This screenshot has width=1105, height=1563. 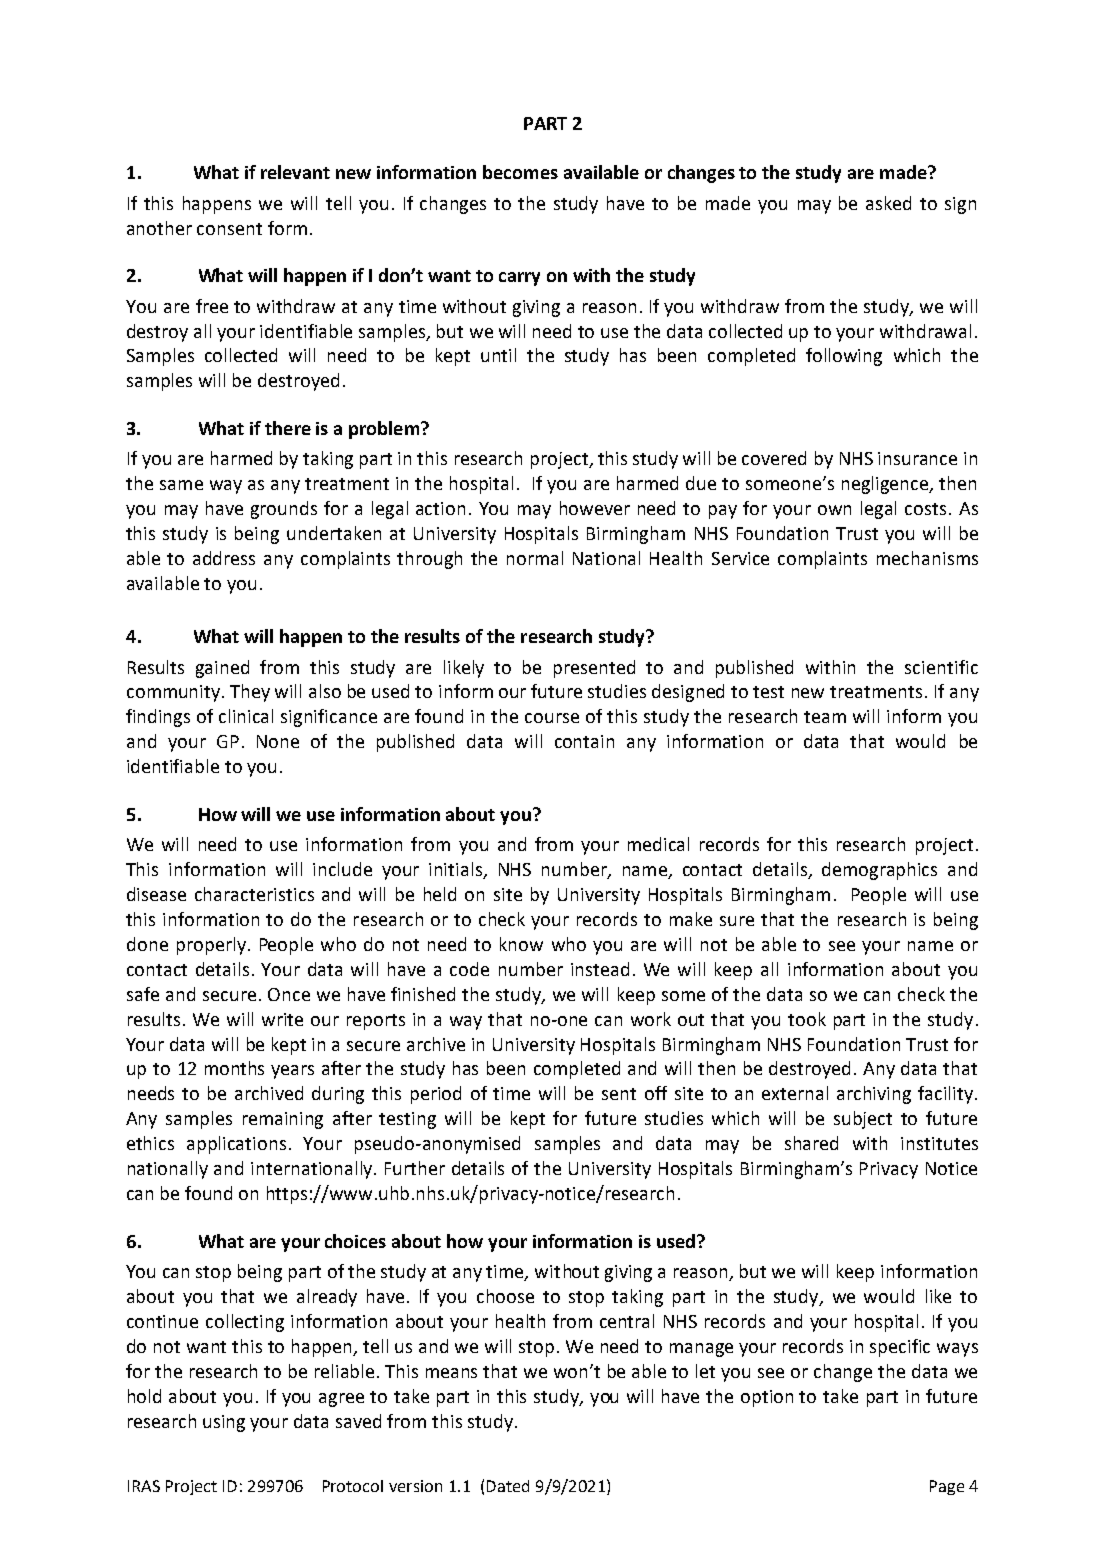 What do you see at coordinates (888, 203) in the screenshot?
I see `asked` at bounding box center [888, 203].
